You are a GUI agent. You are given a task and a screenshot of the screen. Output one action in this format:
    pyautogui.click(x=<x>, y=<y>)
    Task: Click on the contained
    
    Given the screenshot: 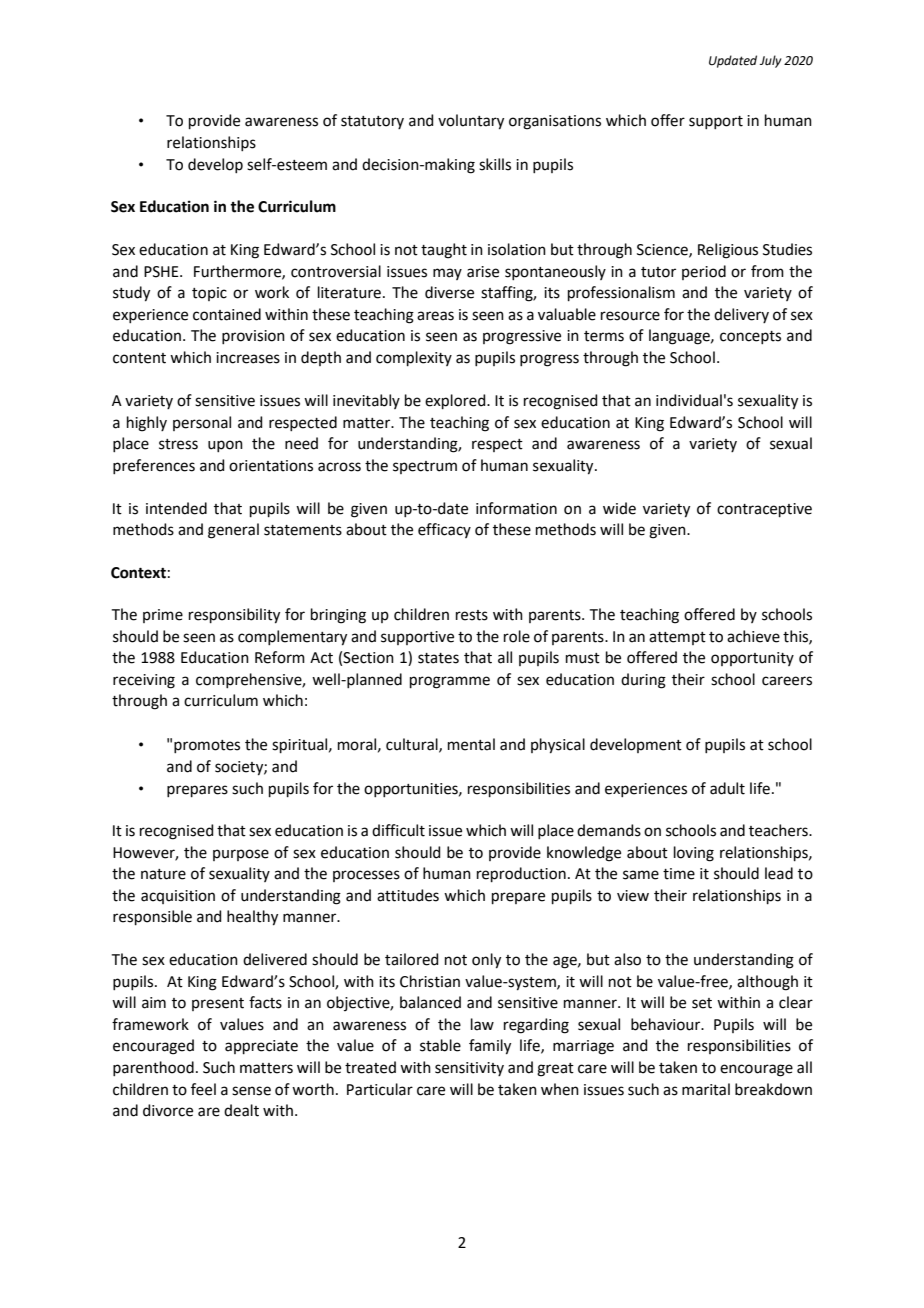 What is the action you would take?
    pyautogui.click(x=227, y=314)
